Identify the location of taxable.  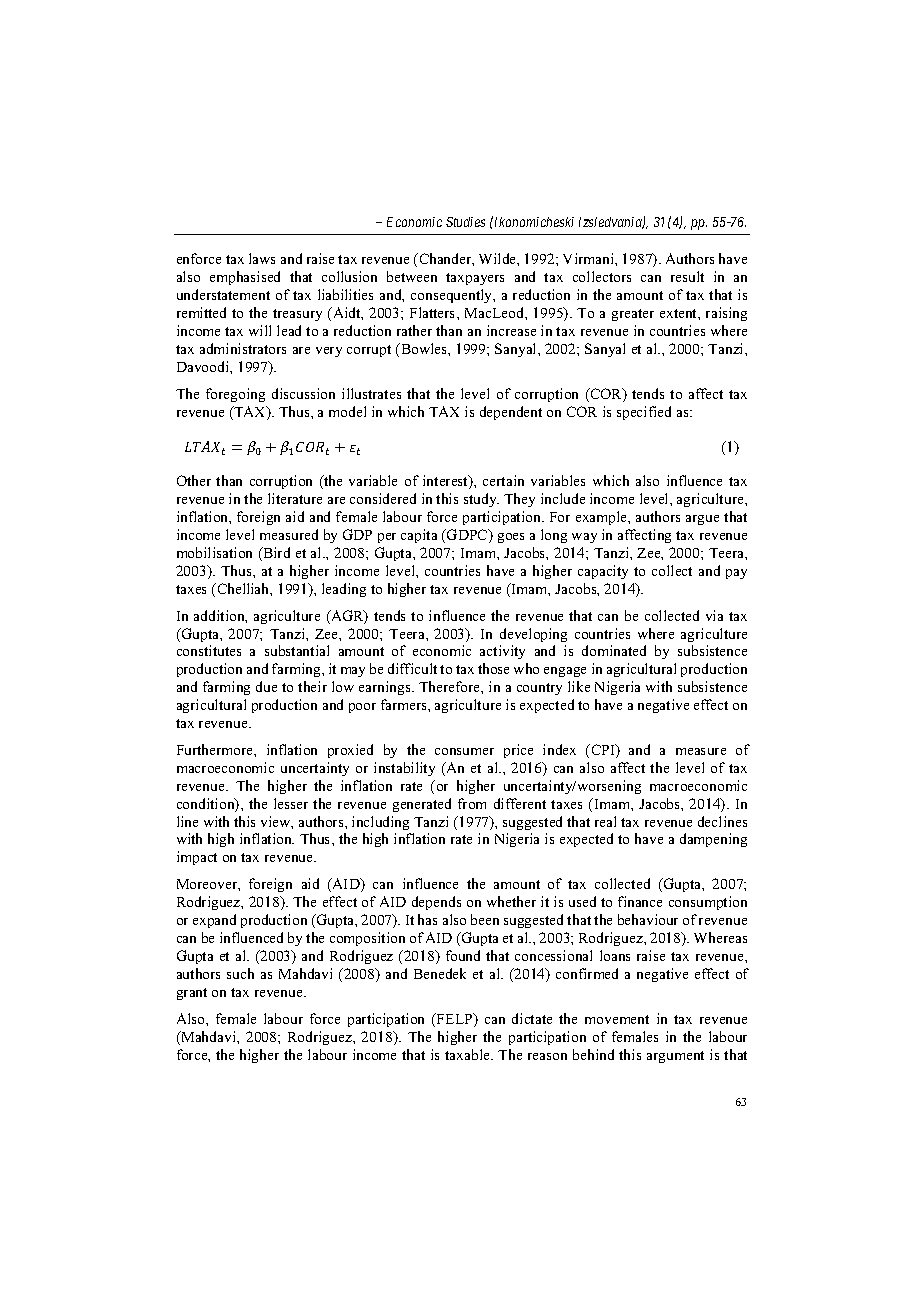
(468, 1054).
